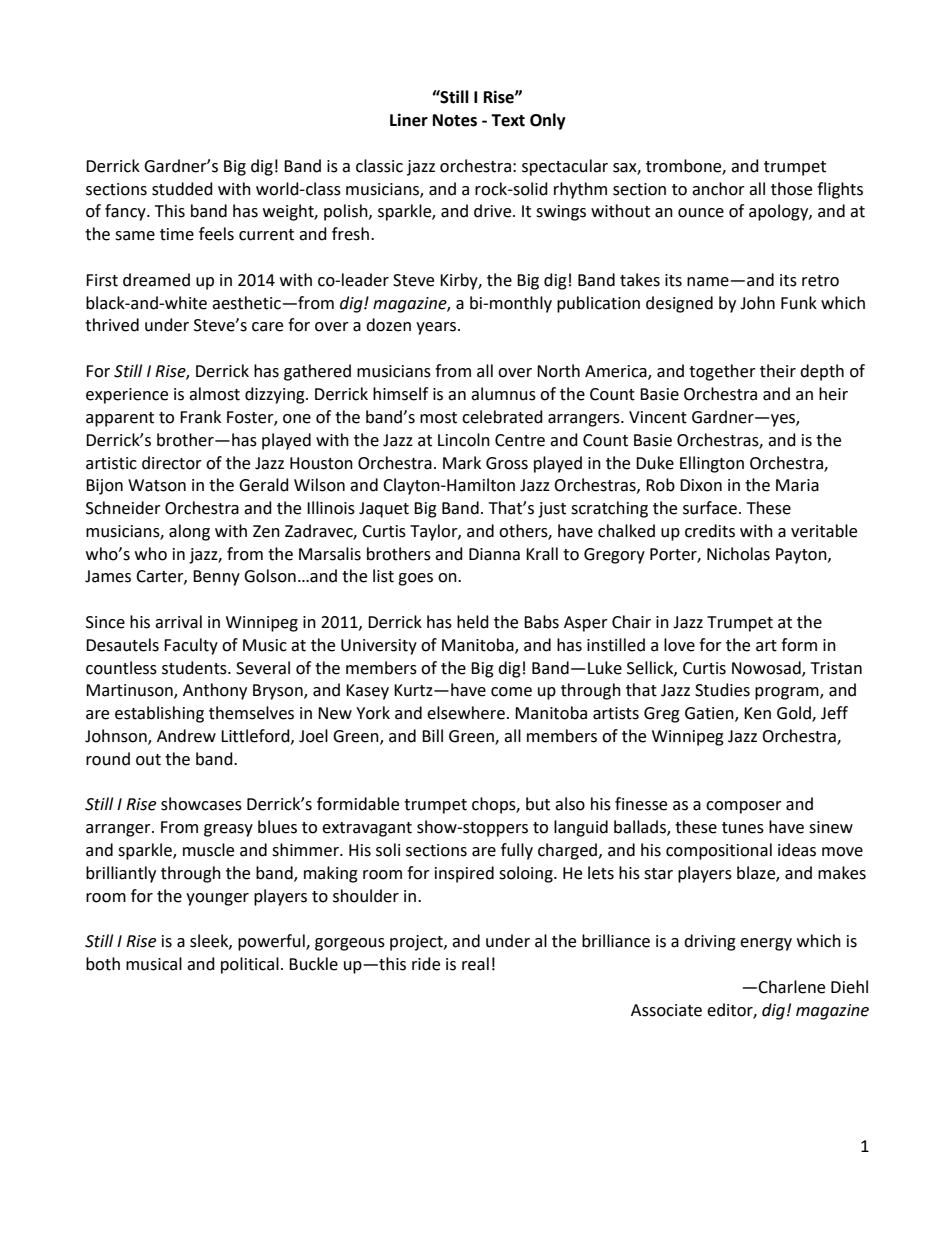 The height and width of the page is (1233, 952). I want to click on real, so click(475, 964).
